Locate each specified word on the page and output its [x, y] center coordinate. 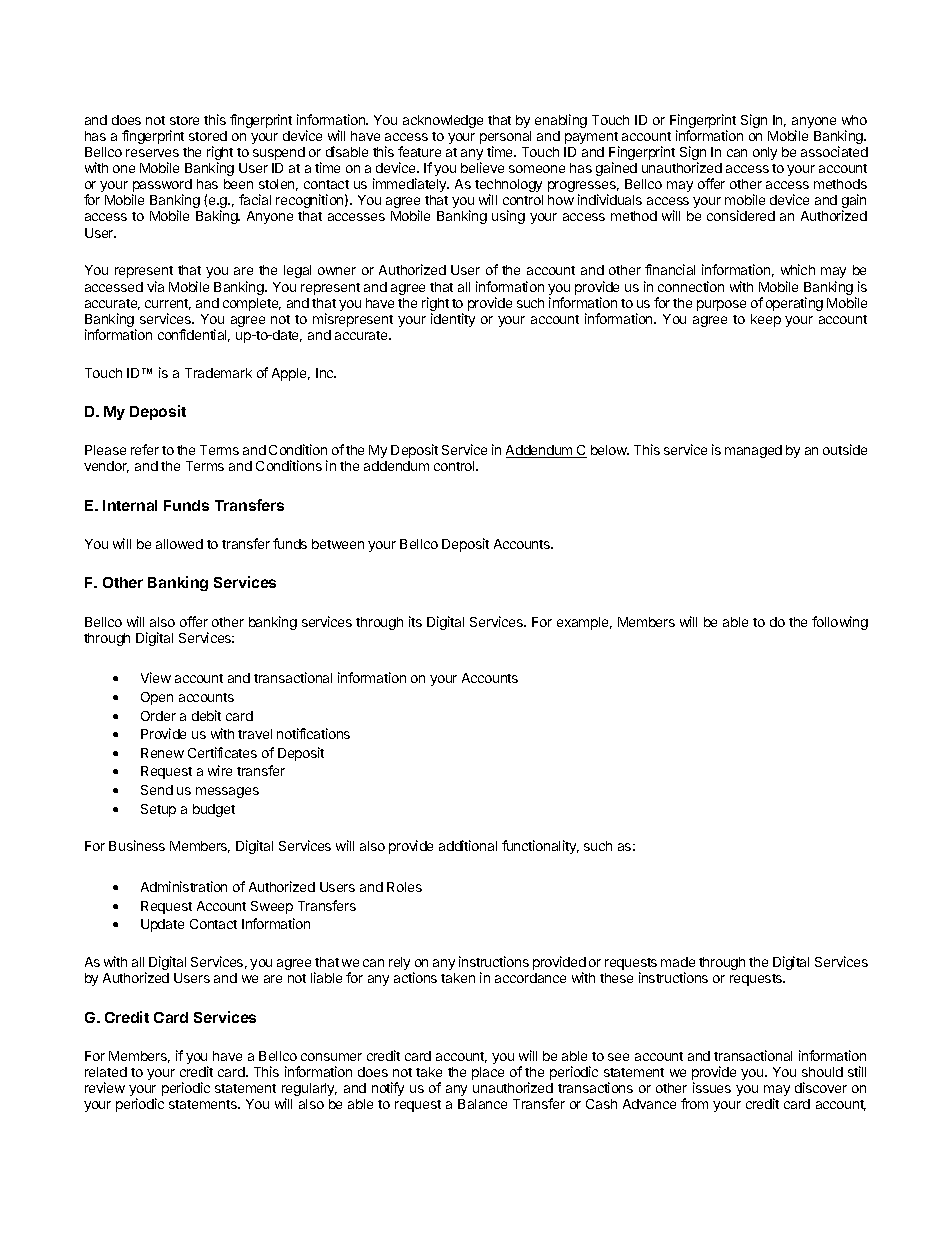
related [106, 1072]
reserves [152, 153]
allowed [179, 544]
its [415, 621]
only [765, 153]
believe [482, 167]
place [488, 1073]
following [840, 623]
